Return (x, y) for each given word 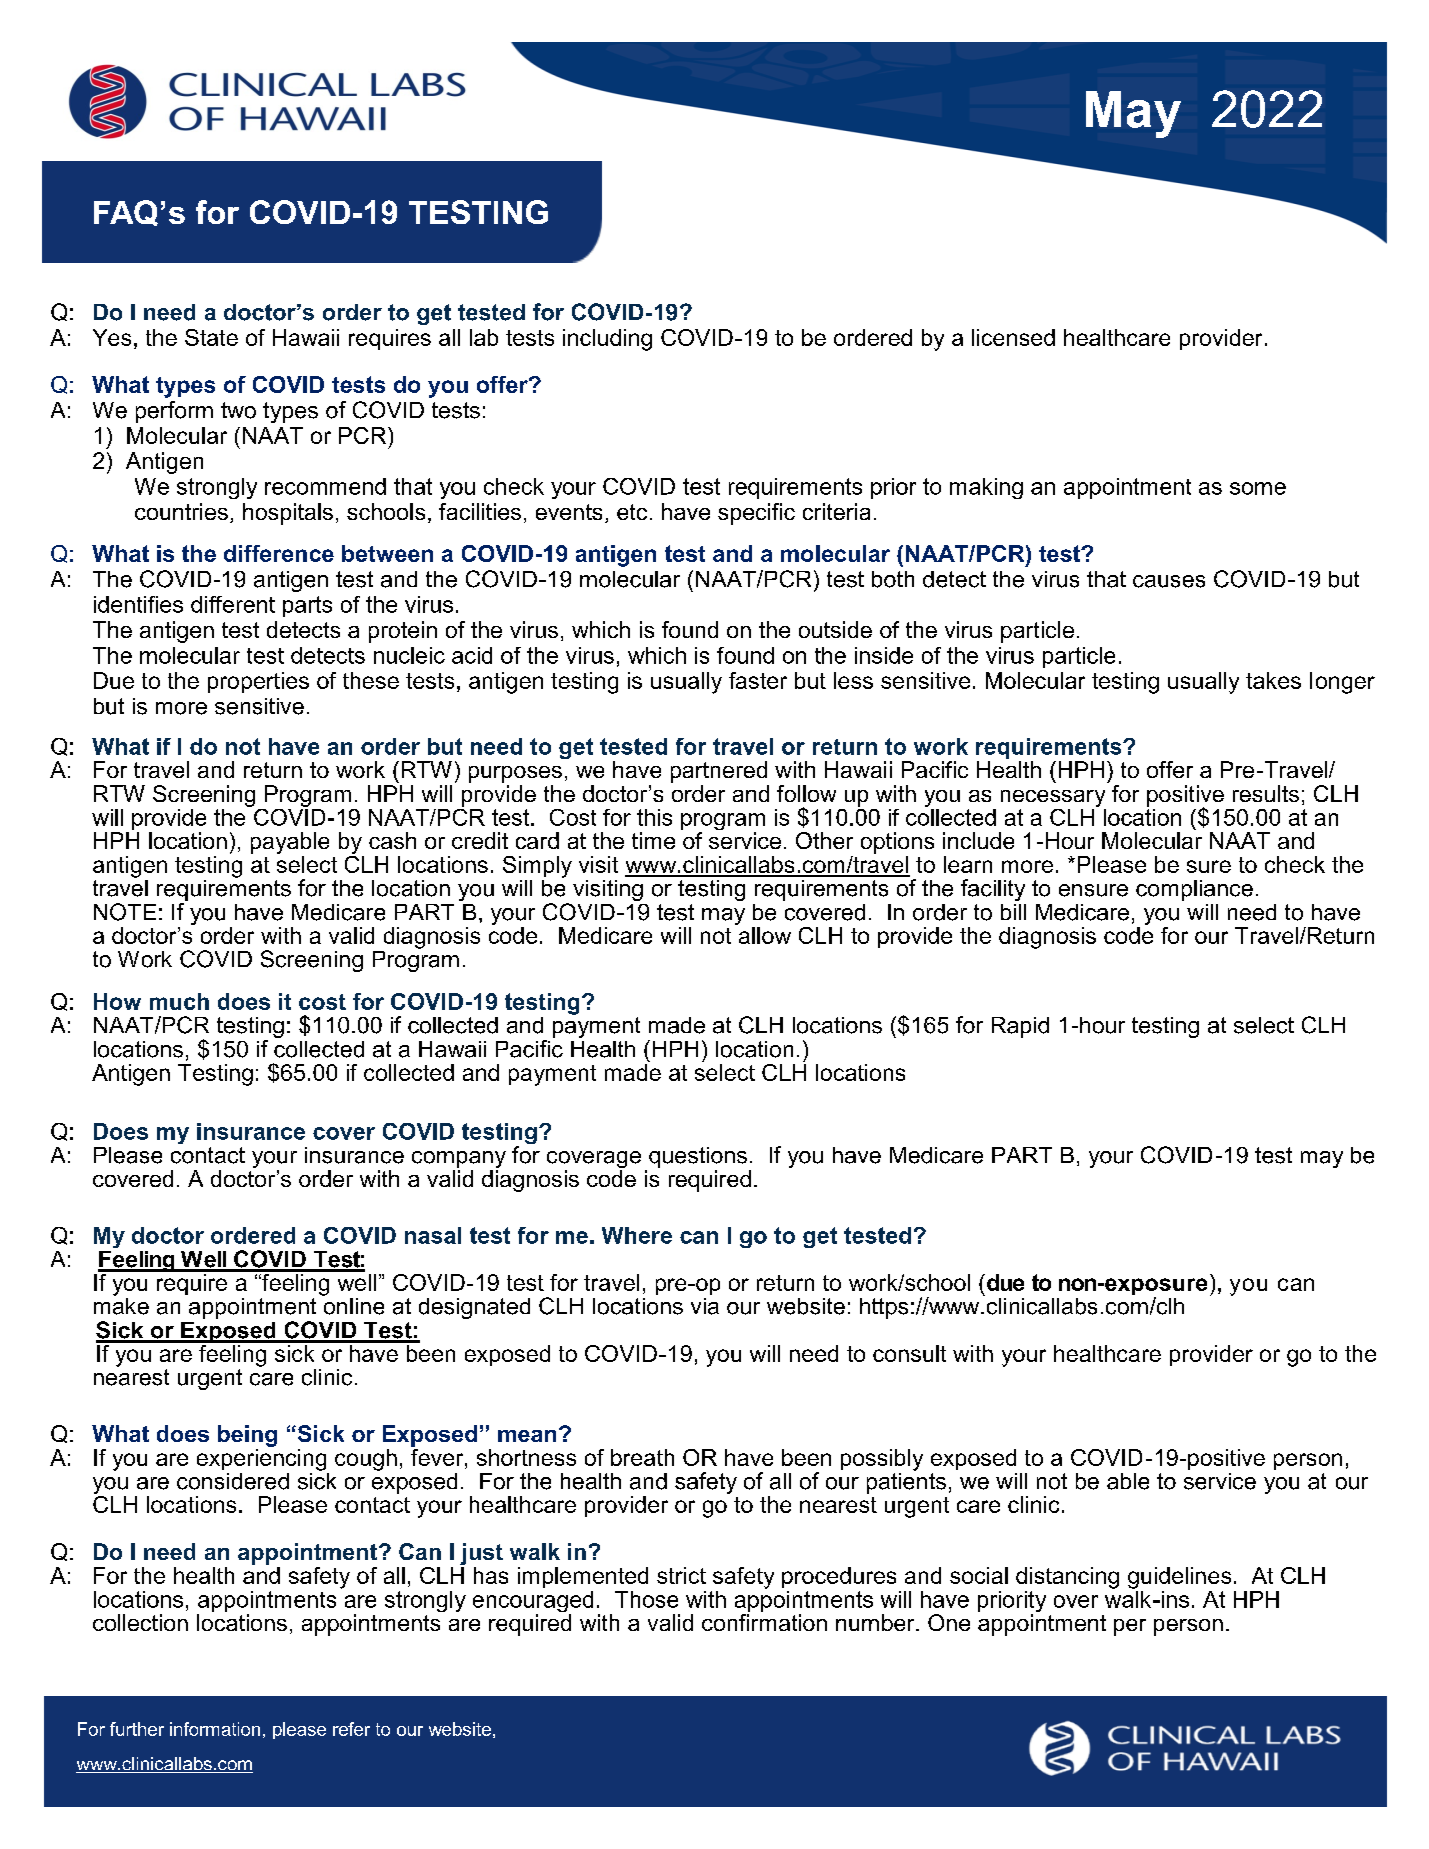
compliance (1194, 890)
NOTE (125, 912)
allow (763, 934)
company (459, 1161)
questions (698, 1157)
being (247, 1436)
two (238, 410)
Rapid (1020, 1027)
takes (1273, 680)
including (607, 340)
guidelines (1179, 1578)
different (233, 604)
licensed (1013, 337)
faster (758, 680)
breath (642, 1457)
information (215, 1729)
